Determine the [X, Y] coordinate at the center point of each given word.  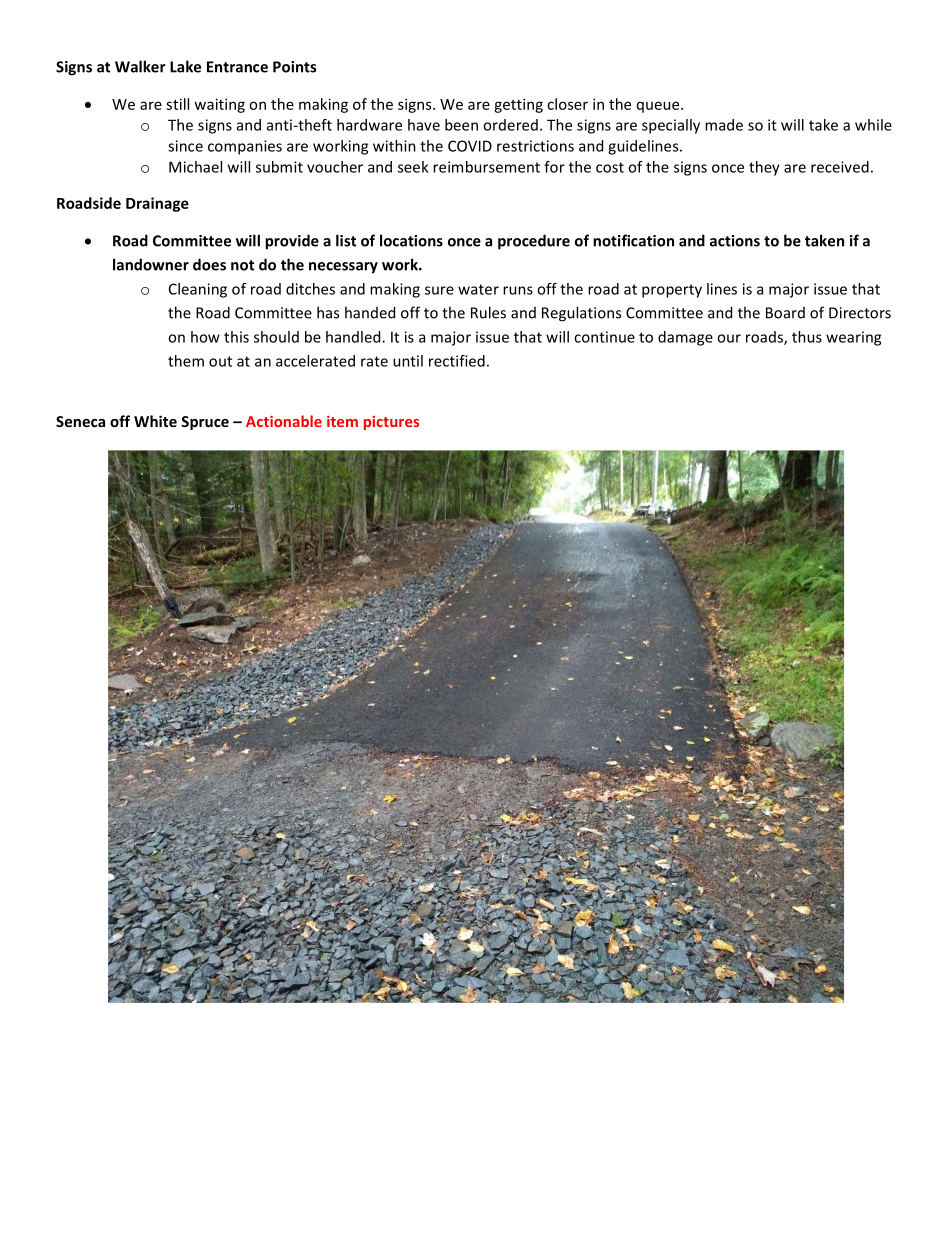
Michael [195, 167]
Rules [488, 312]
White [155, 421]
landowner [151, 264]
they [764, 168]
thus [807, 337]
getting [518, 105]
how [205, 337]
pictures [391, 423]
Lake [185, 66]
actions [735, 241]
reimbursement [486, 167]
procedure [534, 242]
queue [659, 107]
